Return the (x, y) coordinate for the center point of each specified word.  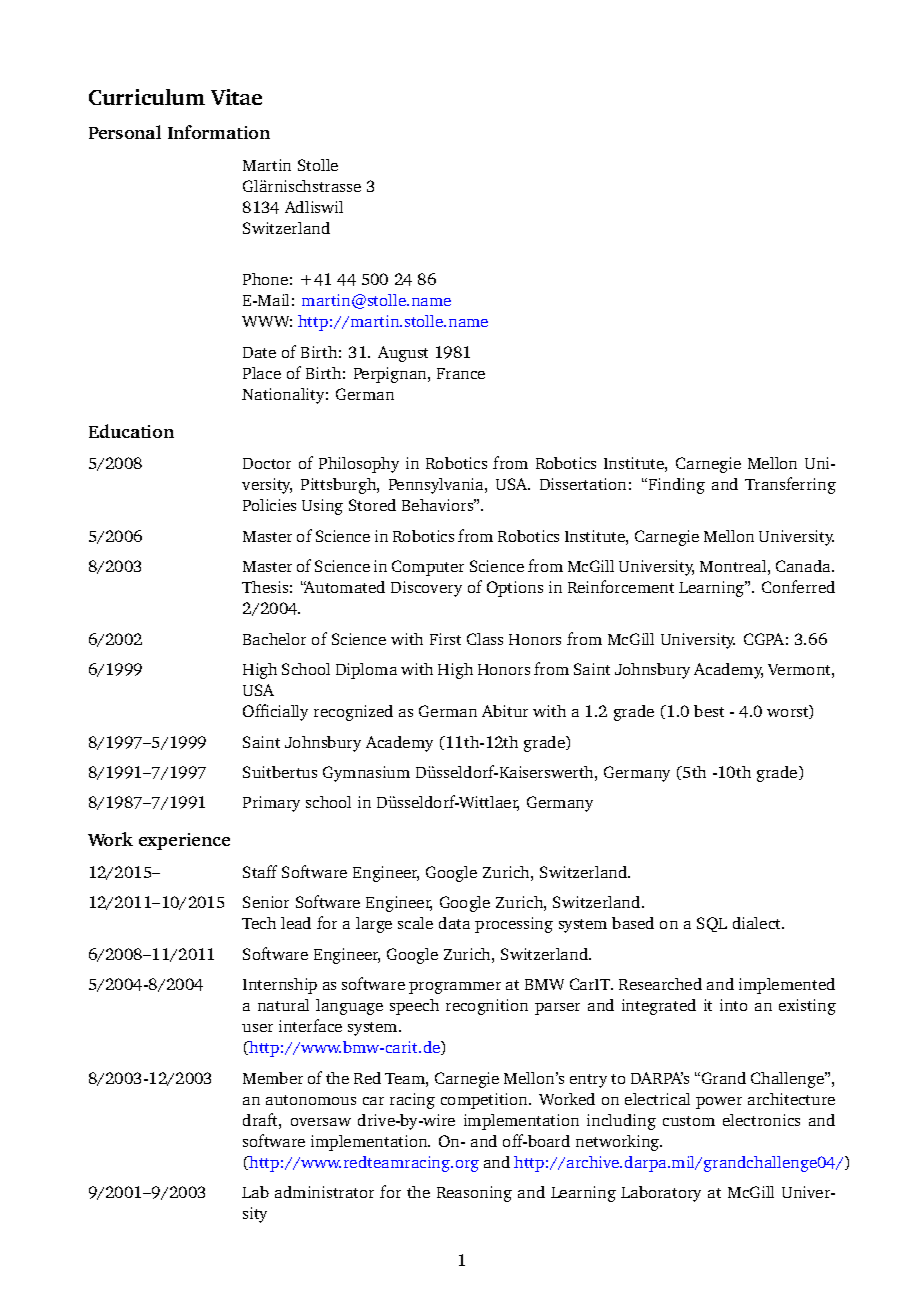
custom (689, 1121)
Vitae (236, 97)
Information (219, 132)
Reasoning (474, 1194)
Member (273, 1078)
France (461, 373)
